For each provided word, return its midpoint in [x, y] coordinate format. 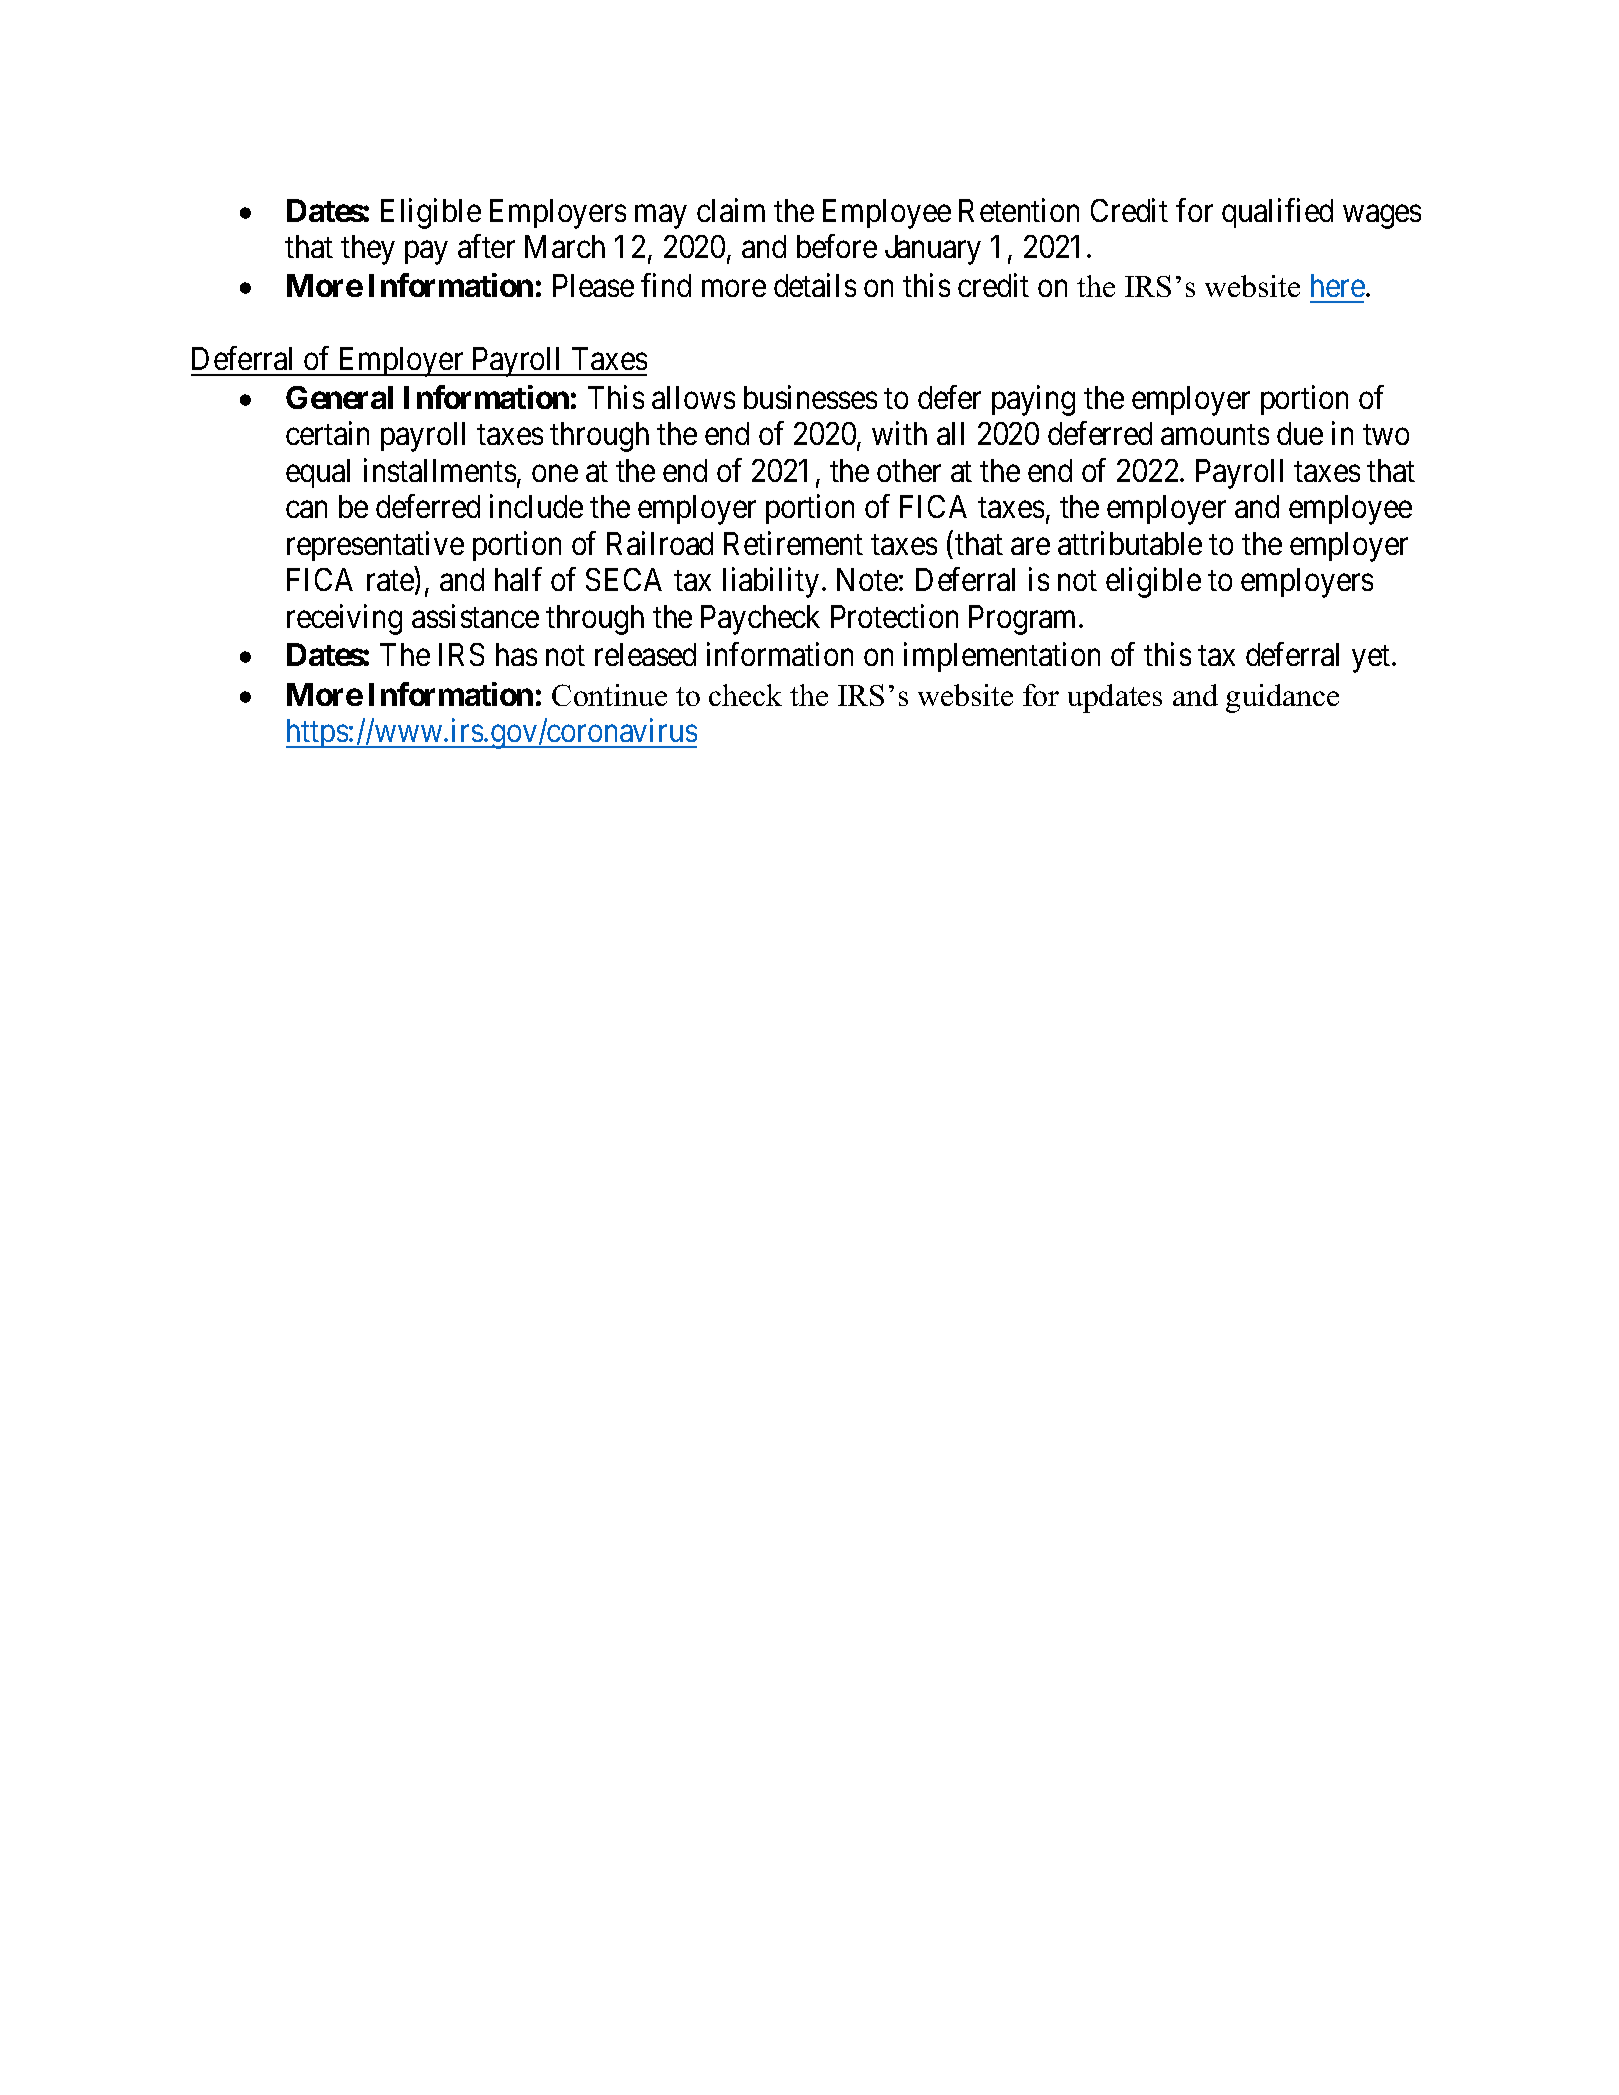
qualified [1277, 213]
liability [771, 583]
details [815, 285]
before [837, 246]
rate [390, 581]
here [1338, 285]
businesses [810, 397]
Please [593, 285]
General [339, 397]
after [486, 246]
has [516, 654]
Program [1024, 620]
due [1300, 433]
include [536, 506]
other [909, 470]
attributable [1130, 543]
